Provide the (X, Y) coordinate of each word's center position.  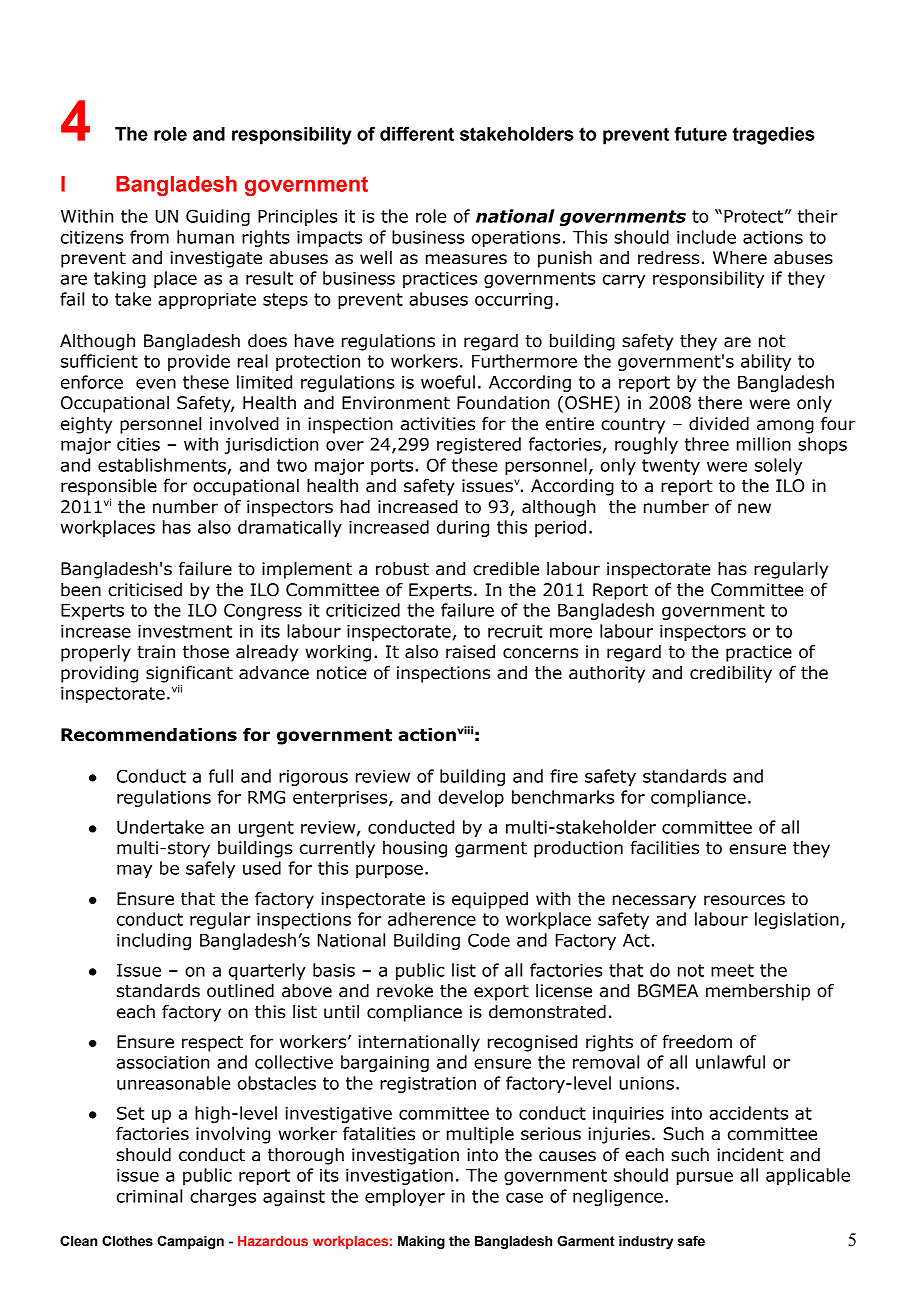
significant (189, 674)
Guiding (218, 217)
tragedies (773, 136)
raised (470, 652)
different (417, 134)
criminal (149, 1196)
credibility (731, 674)
